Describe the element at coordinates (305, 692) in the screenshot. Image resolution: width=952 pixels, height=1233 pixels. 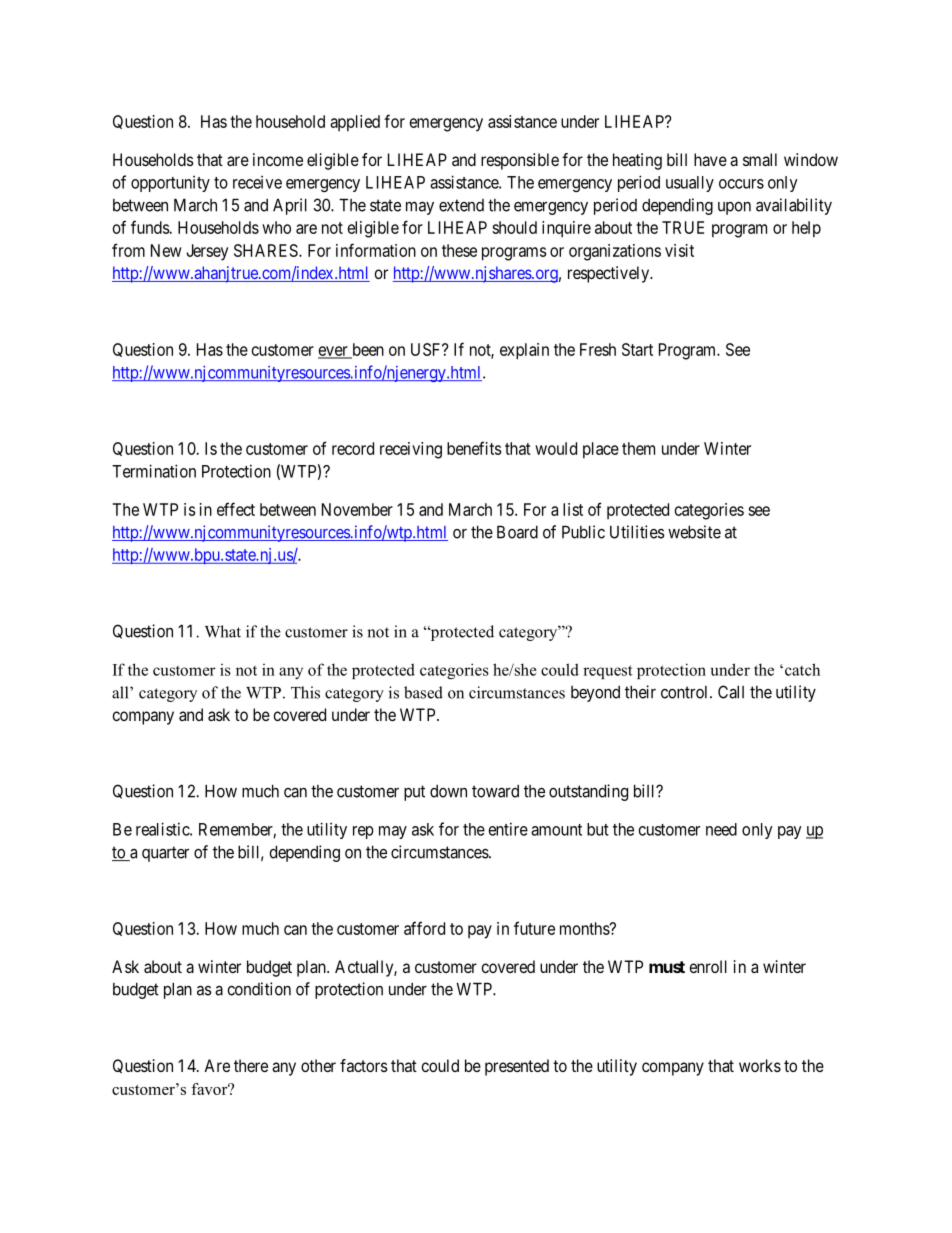
I see `This` at that location.
